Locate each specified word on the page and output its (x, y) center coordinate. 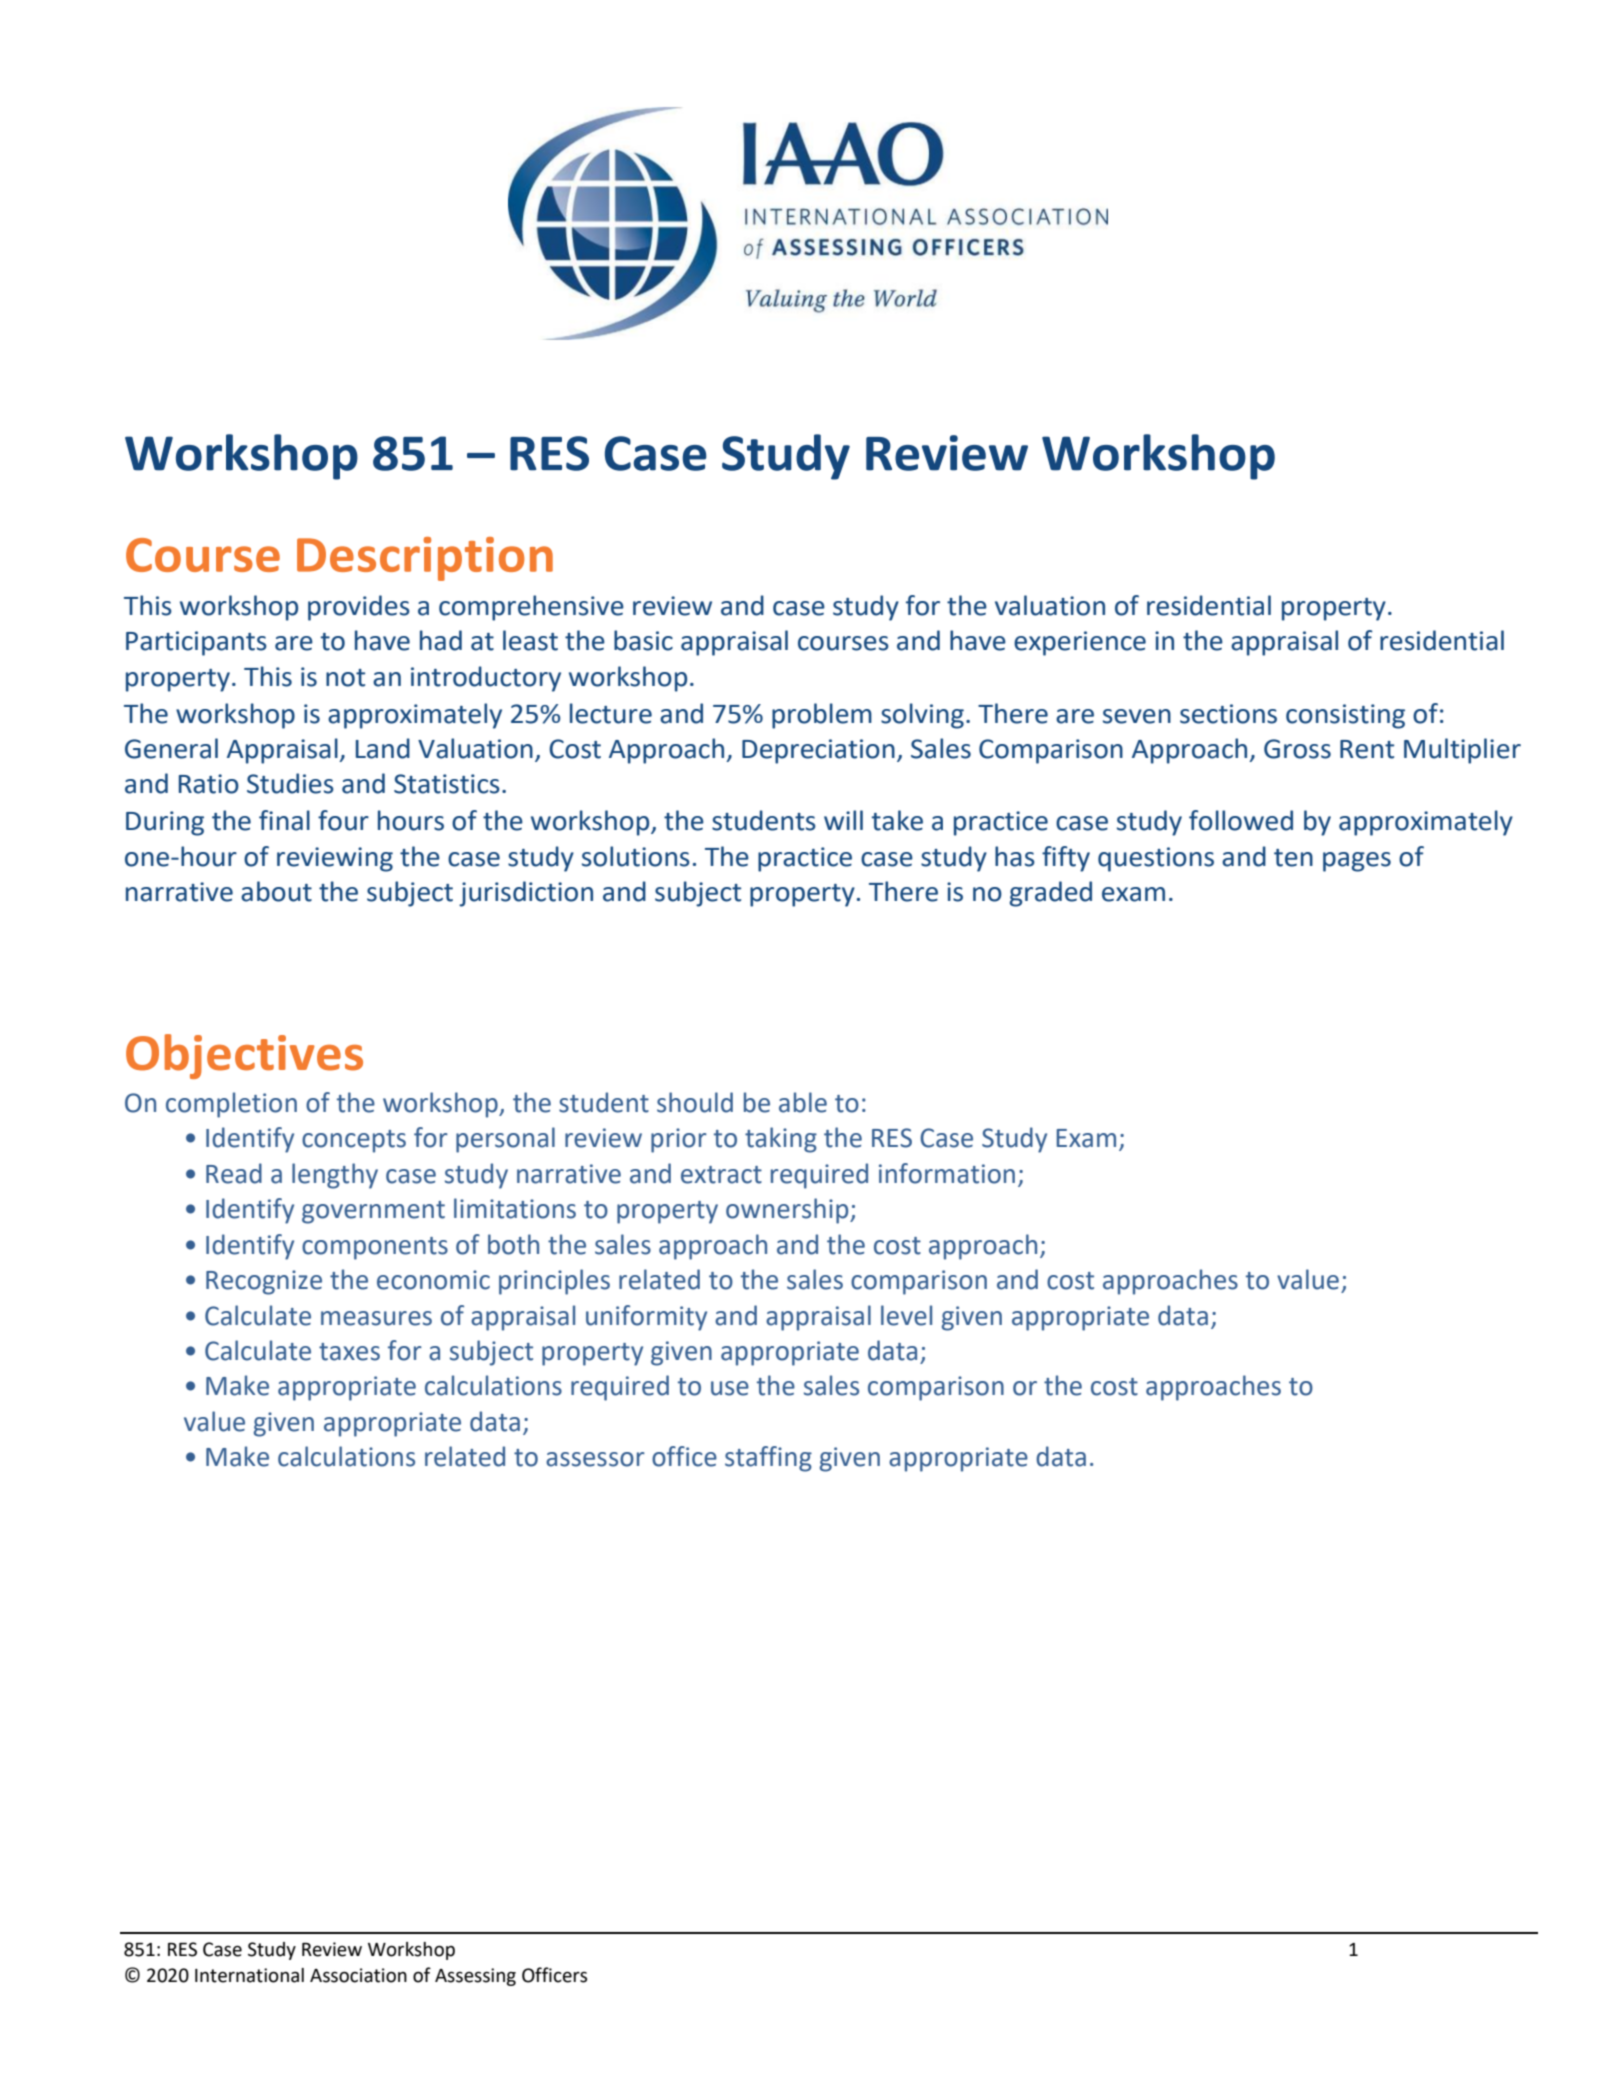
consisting (1345, 716)
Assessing (475, 1977)
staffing (768, 1459)
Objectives (244, 1056)
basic (643, 640)
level (906, 1315)
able (803, 1102)
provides (359, 608)
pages (1357, 862)
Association (358, 1975)
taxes (349, 1352)
